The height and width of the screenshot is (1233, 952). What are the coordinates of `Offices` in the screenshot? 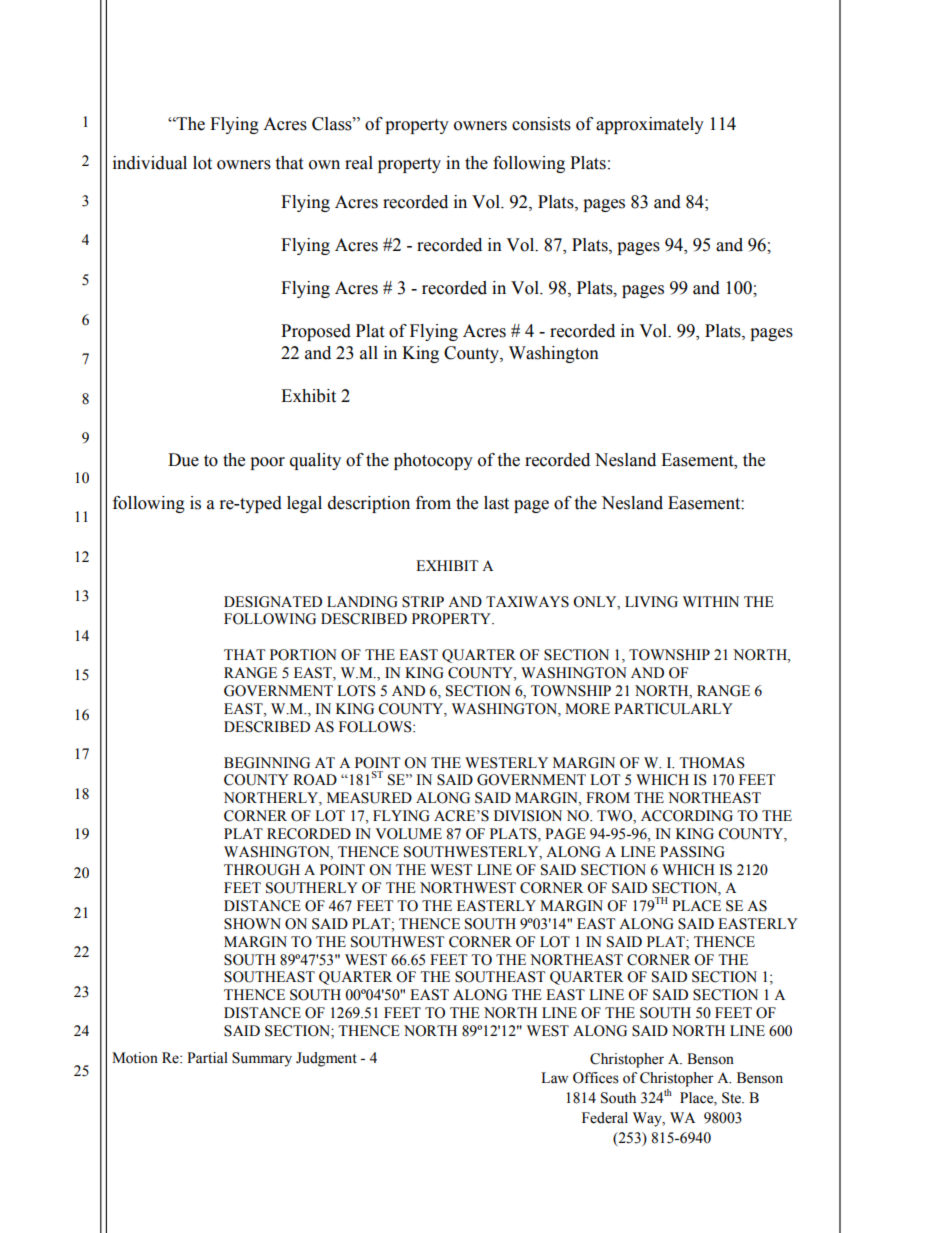 It's located at (596, 1078).
